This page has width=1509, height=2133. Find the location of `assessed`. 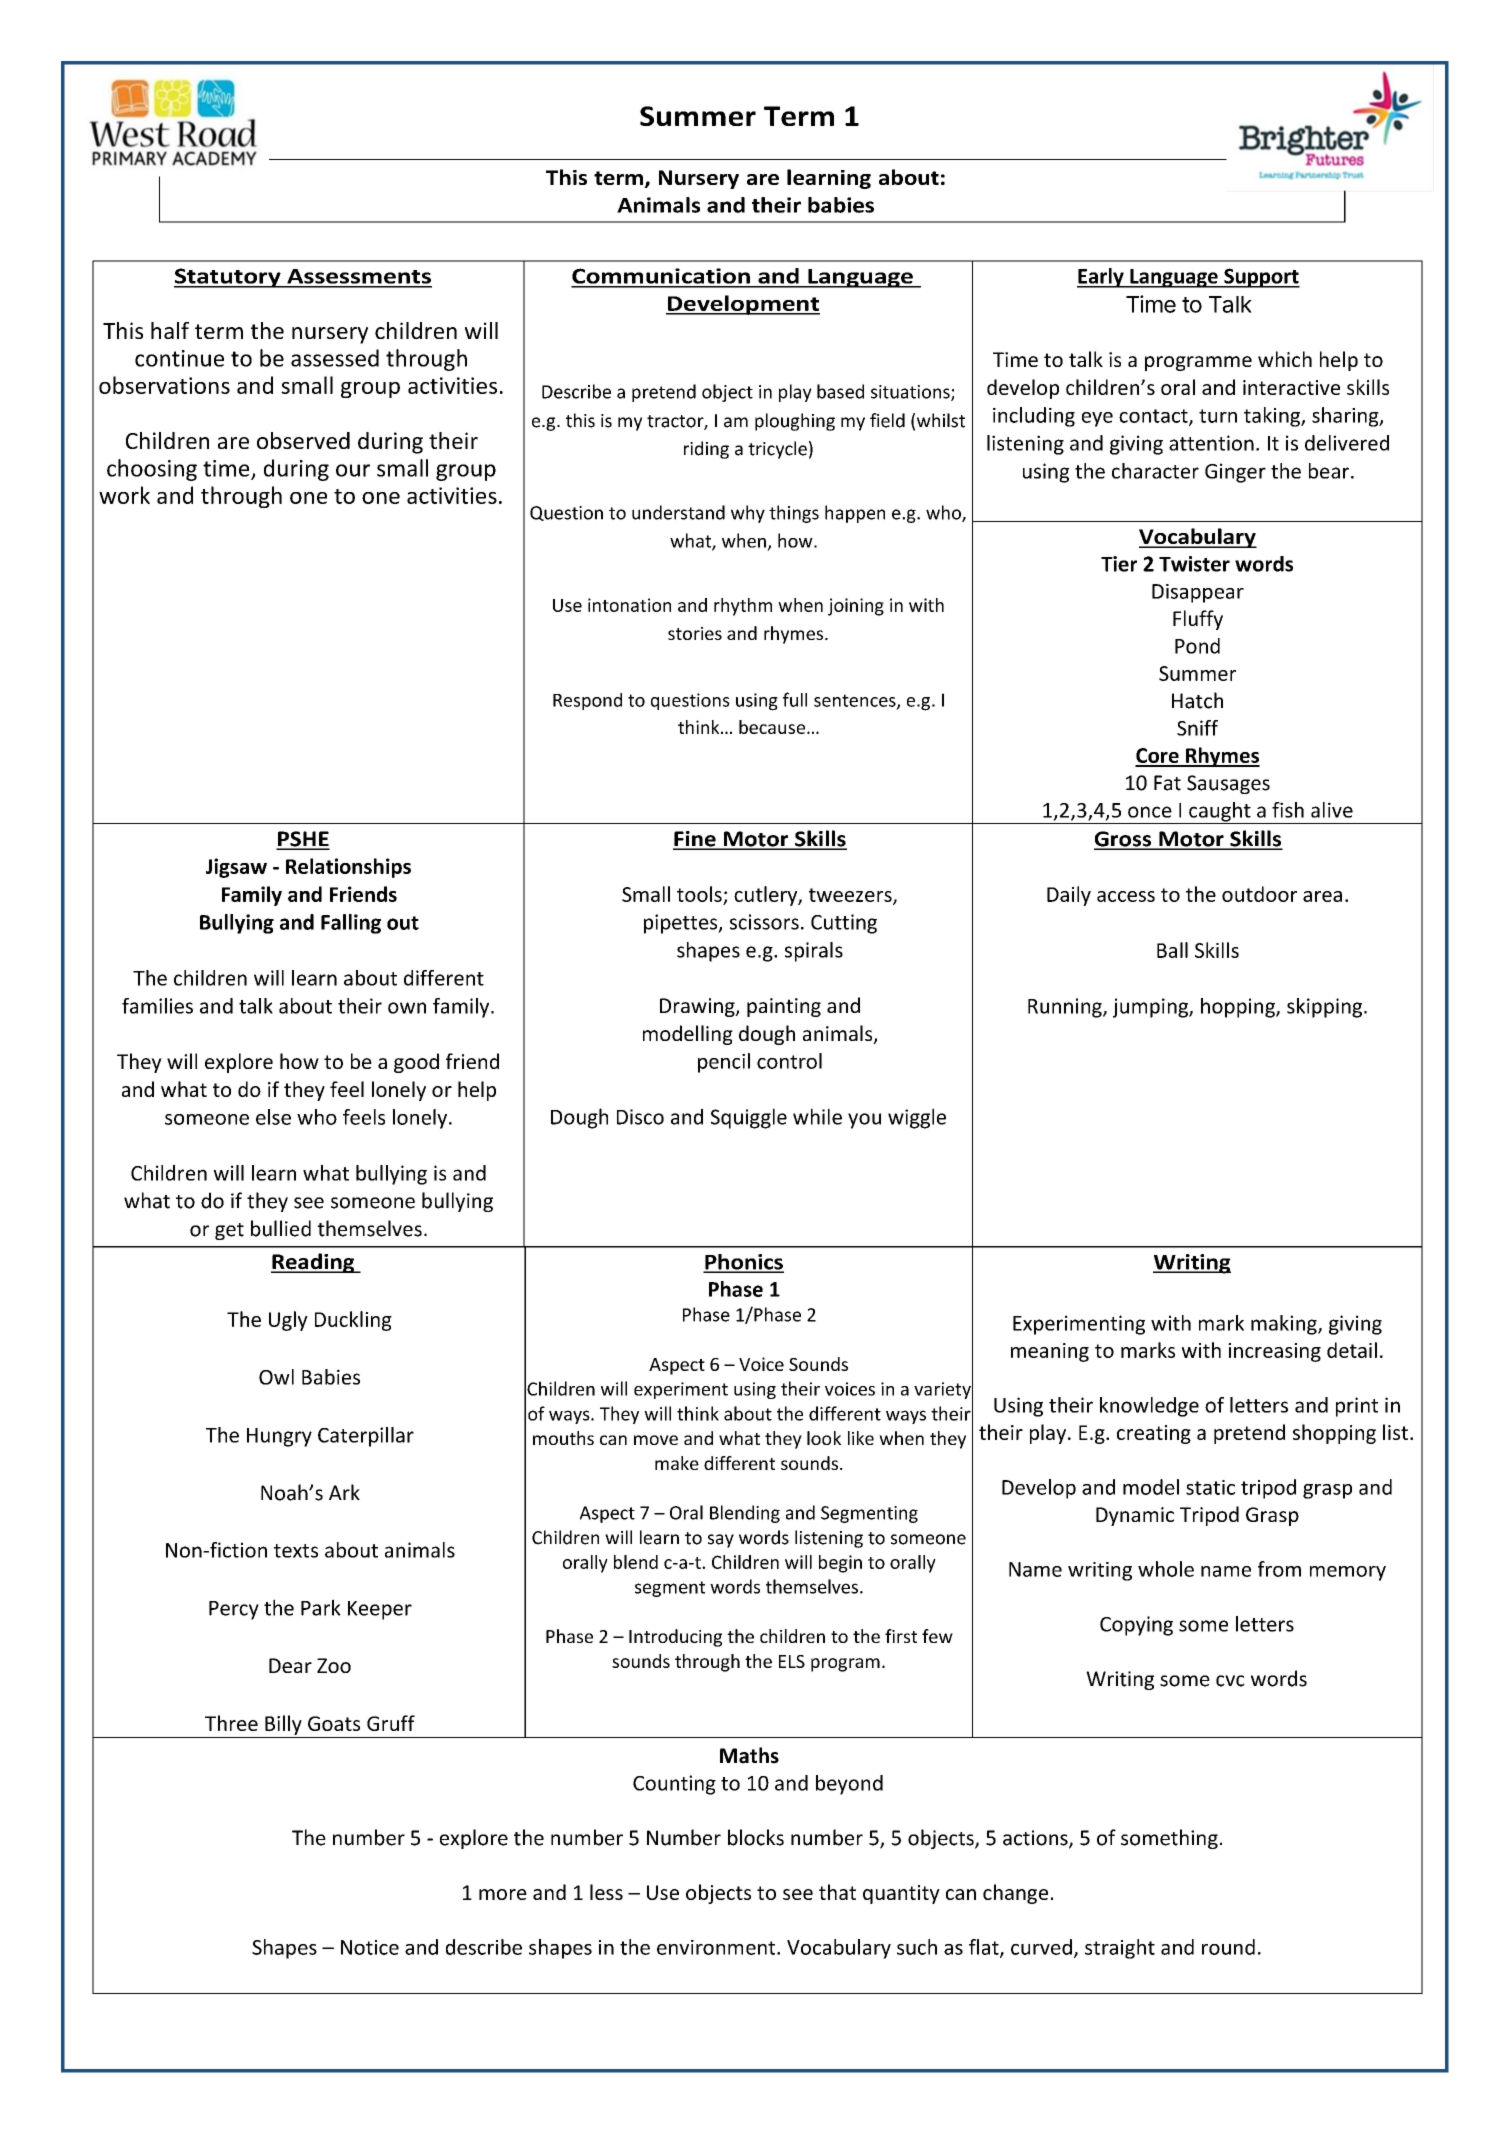

assessed is located at coordinates (335, 358).
